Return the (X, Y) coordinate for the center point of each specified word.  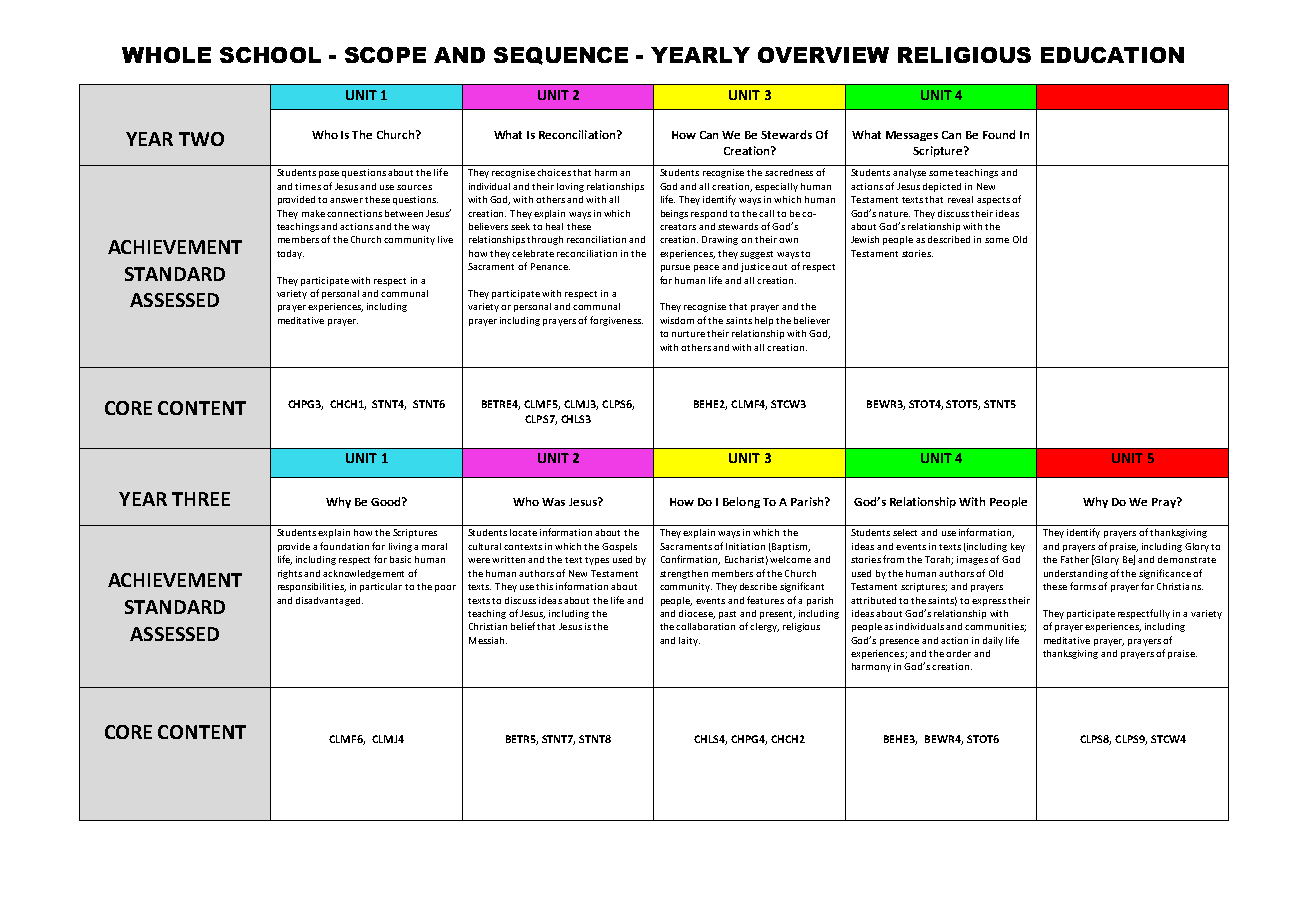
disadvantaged (329, 601)
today (290, 254)
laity (689, 641)
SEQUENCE (561, 56)
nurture (690, 334)
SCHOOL (270, 55)
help (764, 321)
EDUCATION (1112, 55)
